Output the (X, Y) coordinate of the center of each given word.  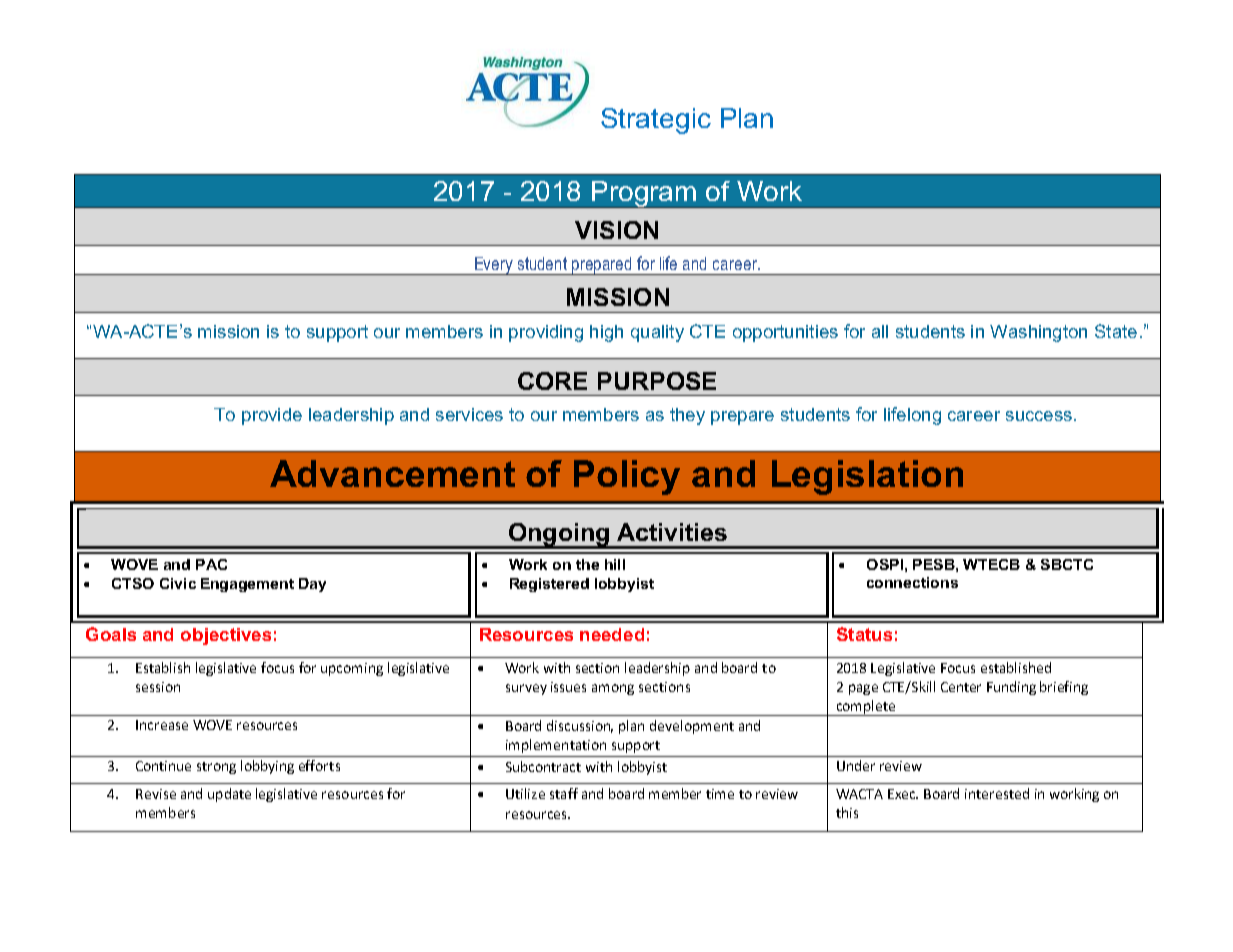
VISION (616, 230)
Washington (1038, 333)
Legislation (867, 477)
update (229, 795)
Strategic (656, 121)
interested (997, 793)
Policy (627, 477)
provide (272, 416)
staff (564, 793)
